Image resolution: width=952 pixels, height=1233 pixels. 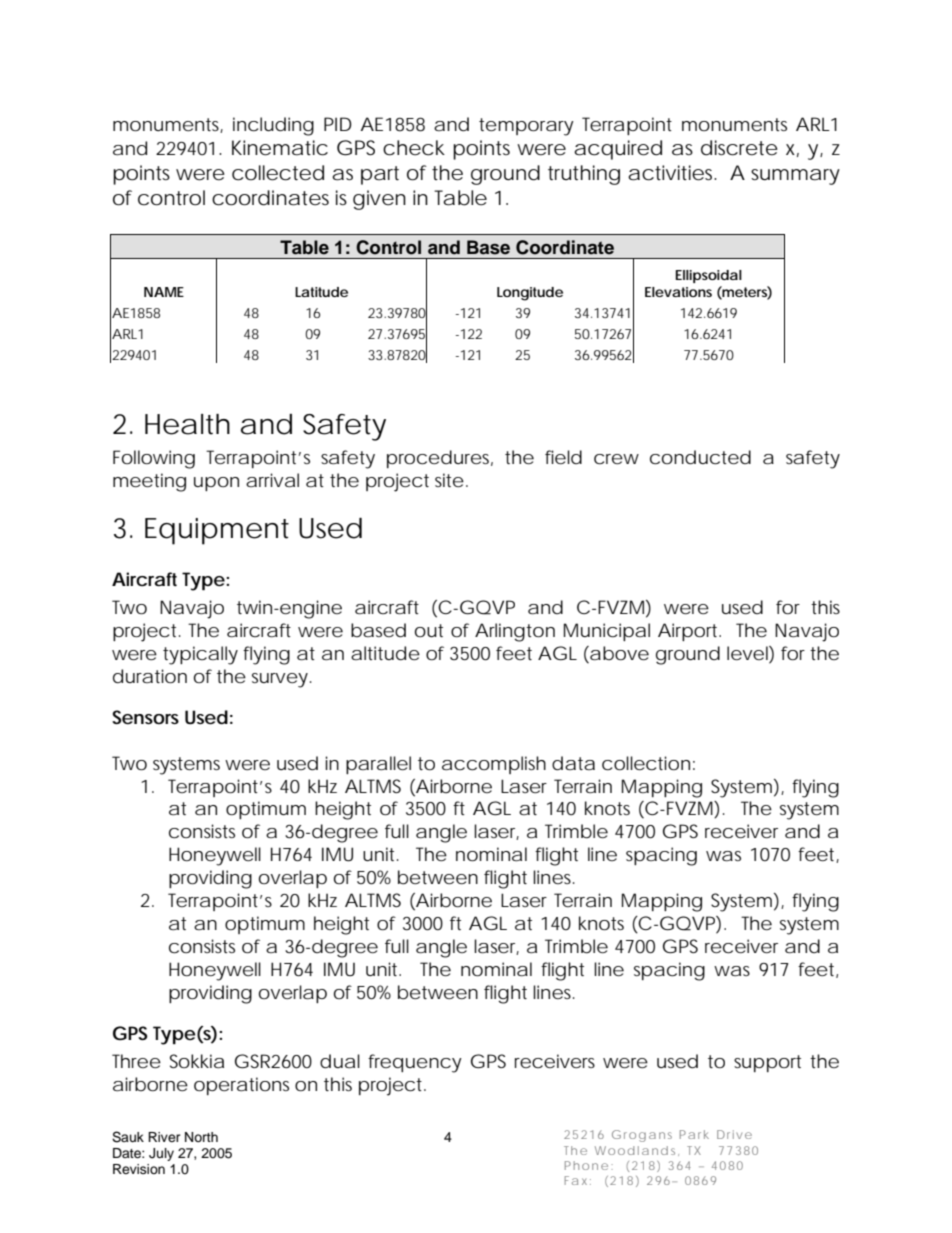 What do you see at coordinates (216, 484) in the page?
I see `upon` at bounding box center [216, 484].
